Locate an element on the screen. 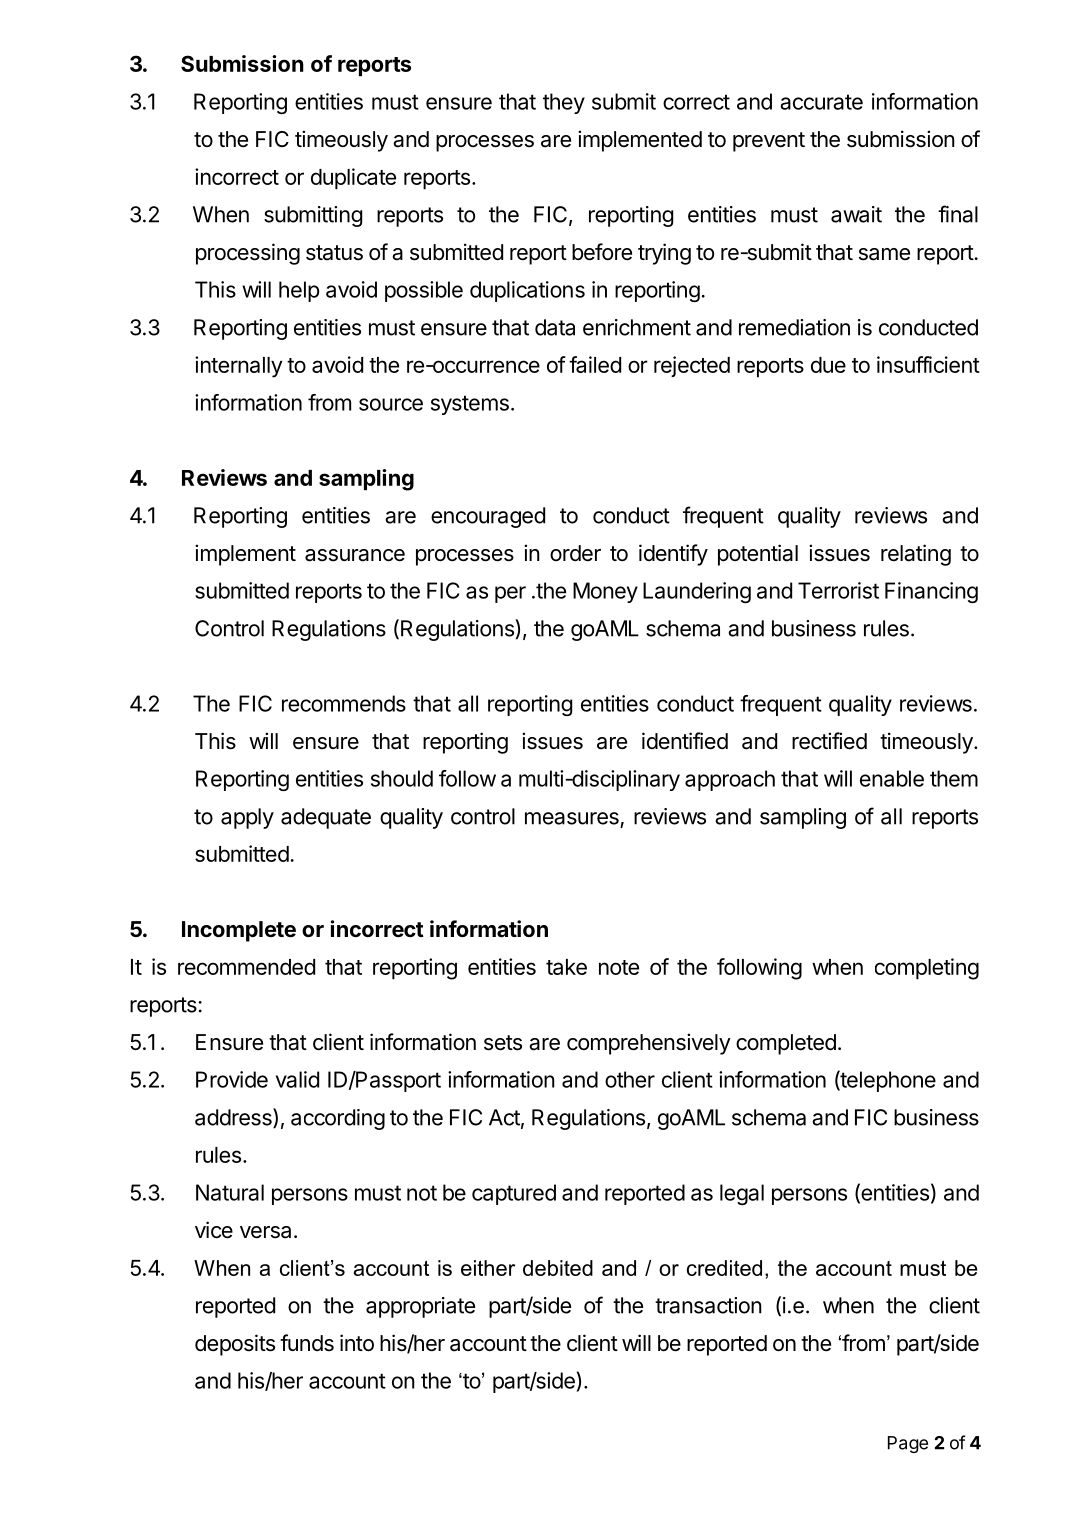 The width and height of the screenshot is (1082, 1530). adequate is located at coordinates (326, 818).
